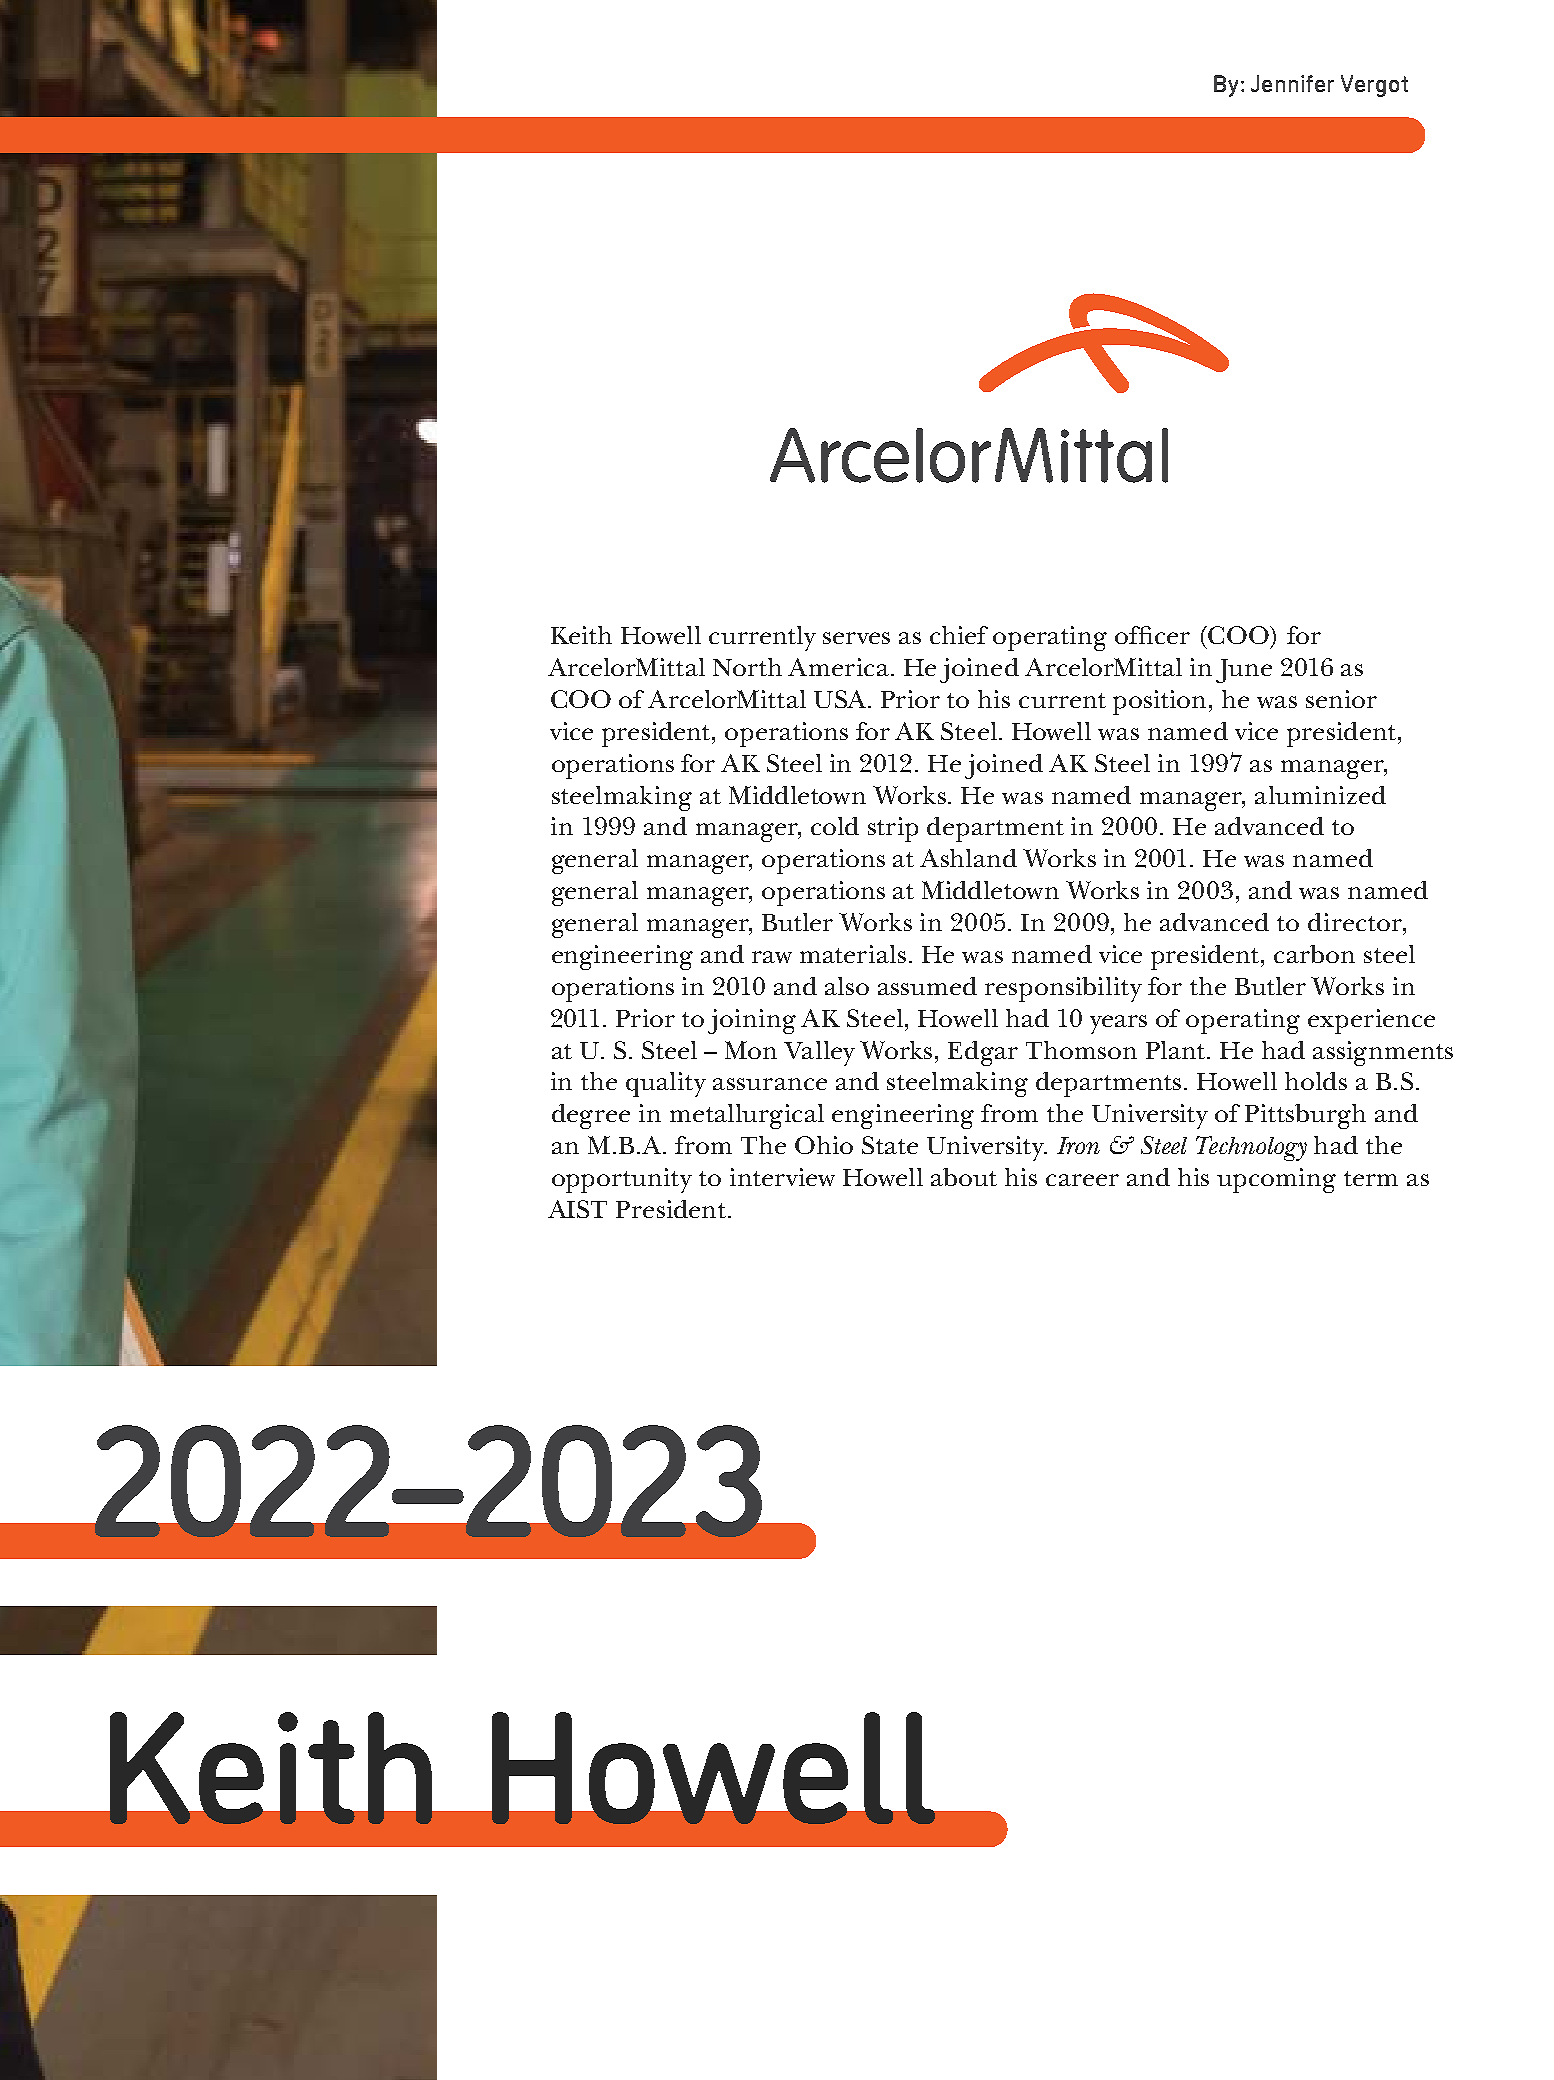 This screenshot has width=1554, height=2080. What do you see at coordinates (1244, 671) in the screenshot?
I see `June` at bounding box center [1244, 671].
